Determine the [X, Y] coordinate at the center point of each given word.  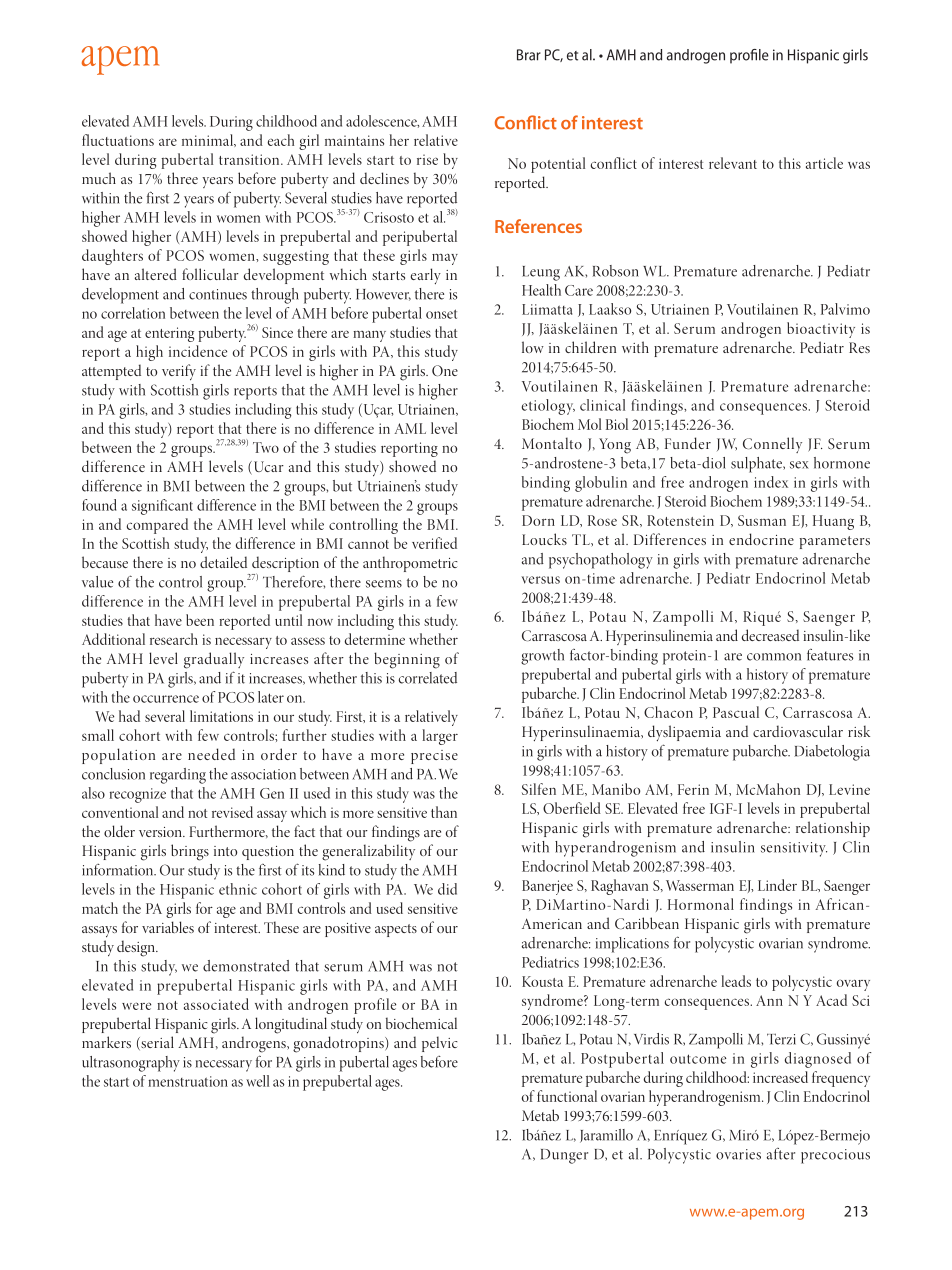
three [182, 178]
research [174, 639]
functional [567, 1096]
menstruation [188, 1081]
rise [427, 159]
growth [542, 657]
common [774, 657]
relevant [733, 163]
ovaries [738, 1154]
